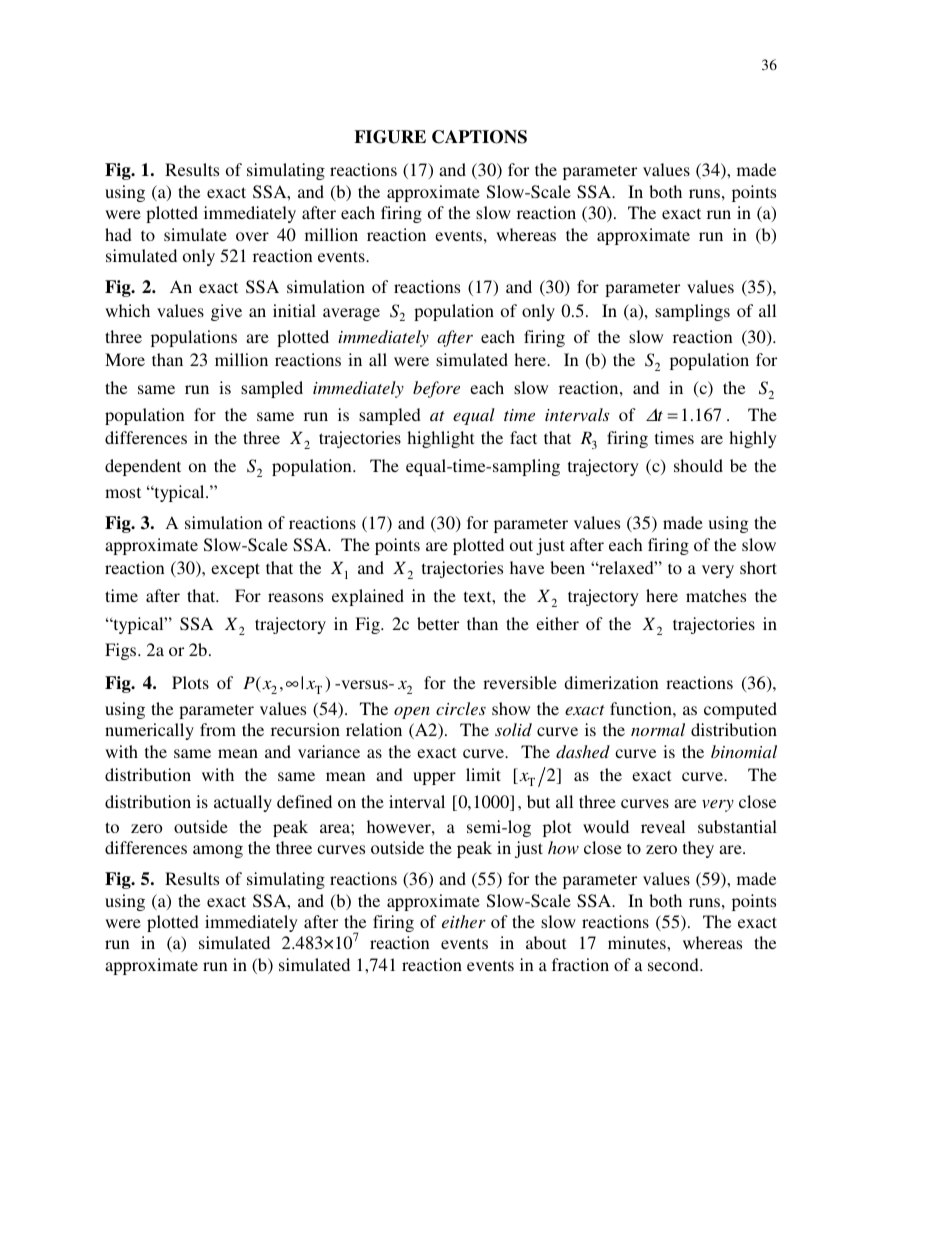  Describe the element at coordinates (658, 729) in the document. I see `normal` at that location.
